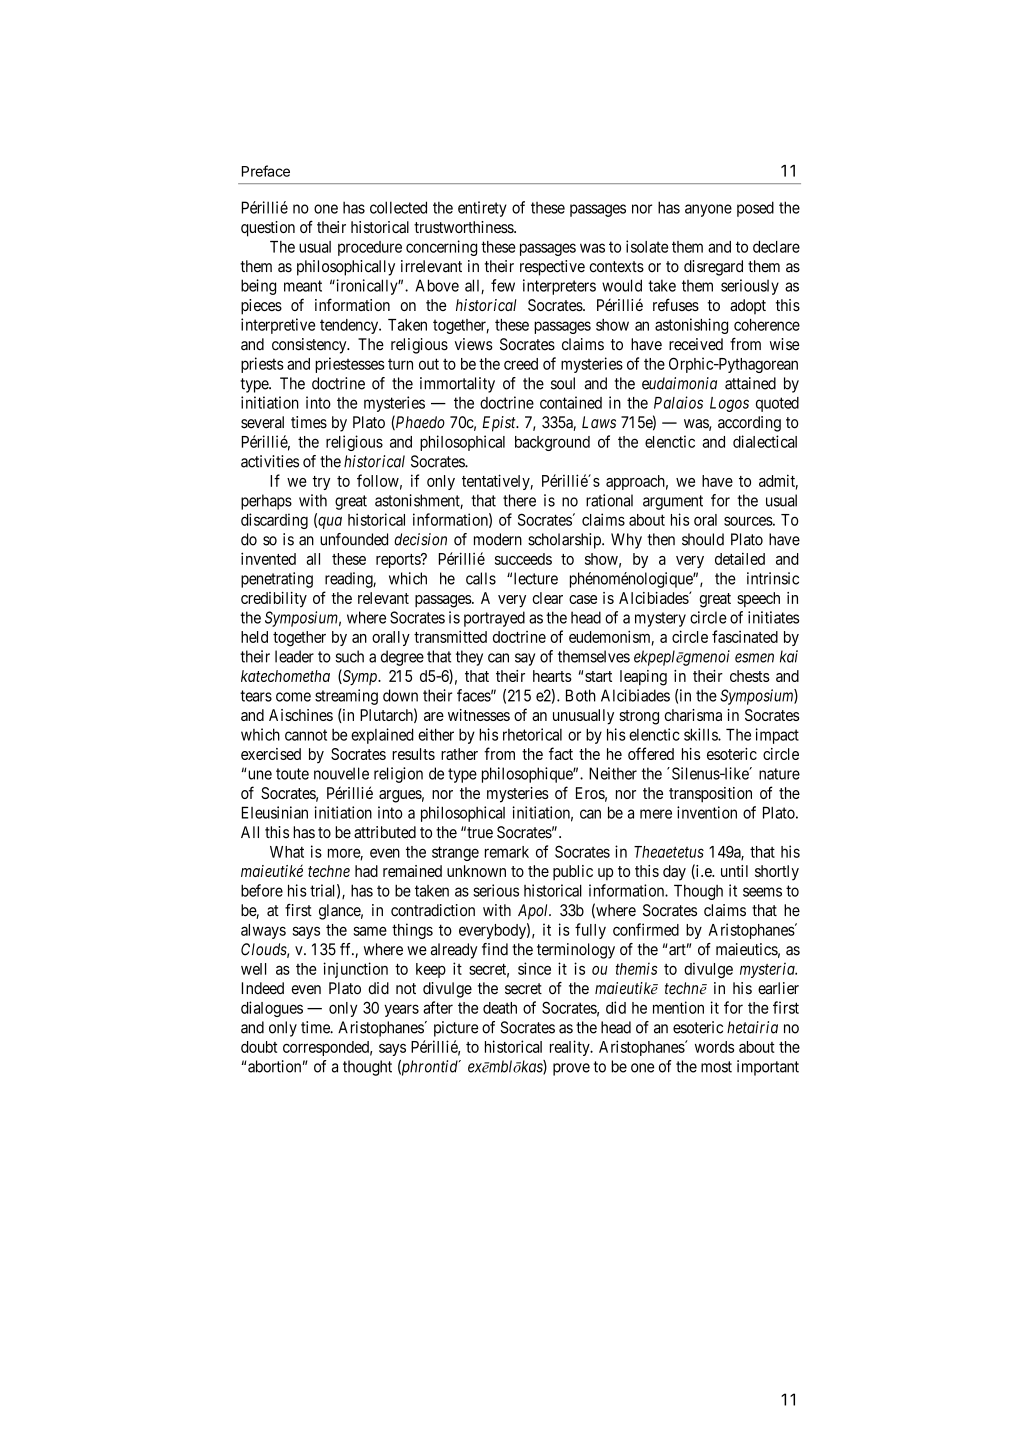  Describe the element at coordinates (708, 210) in the image. I see `anyone` at that location.
